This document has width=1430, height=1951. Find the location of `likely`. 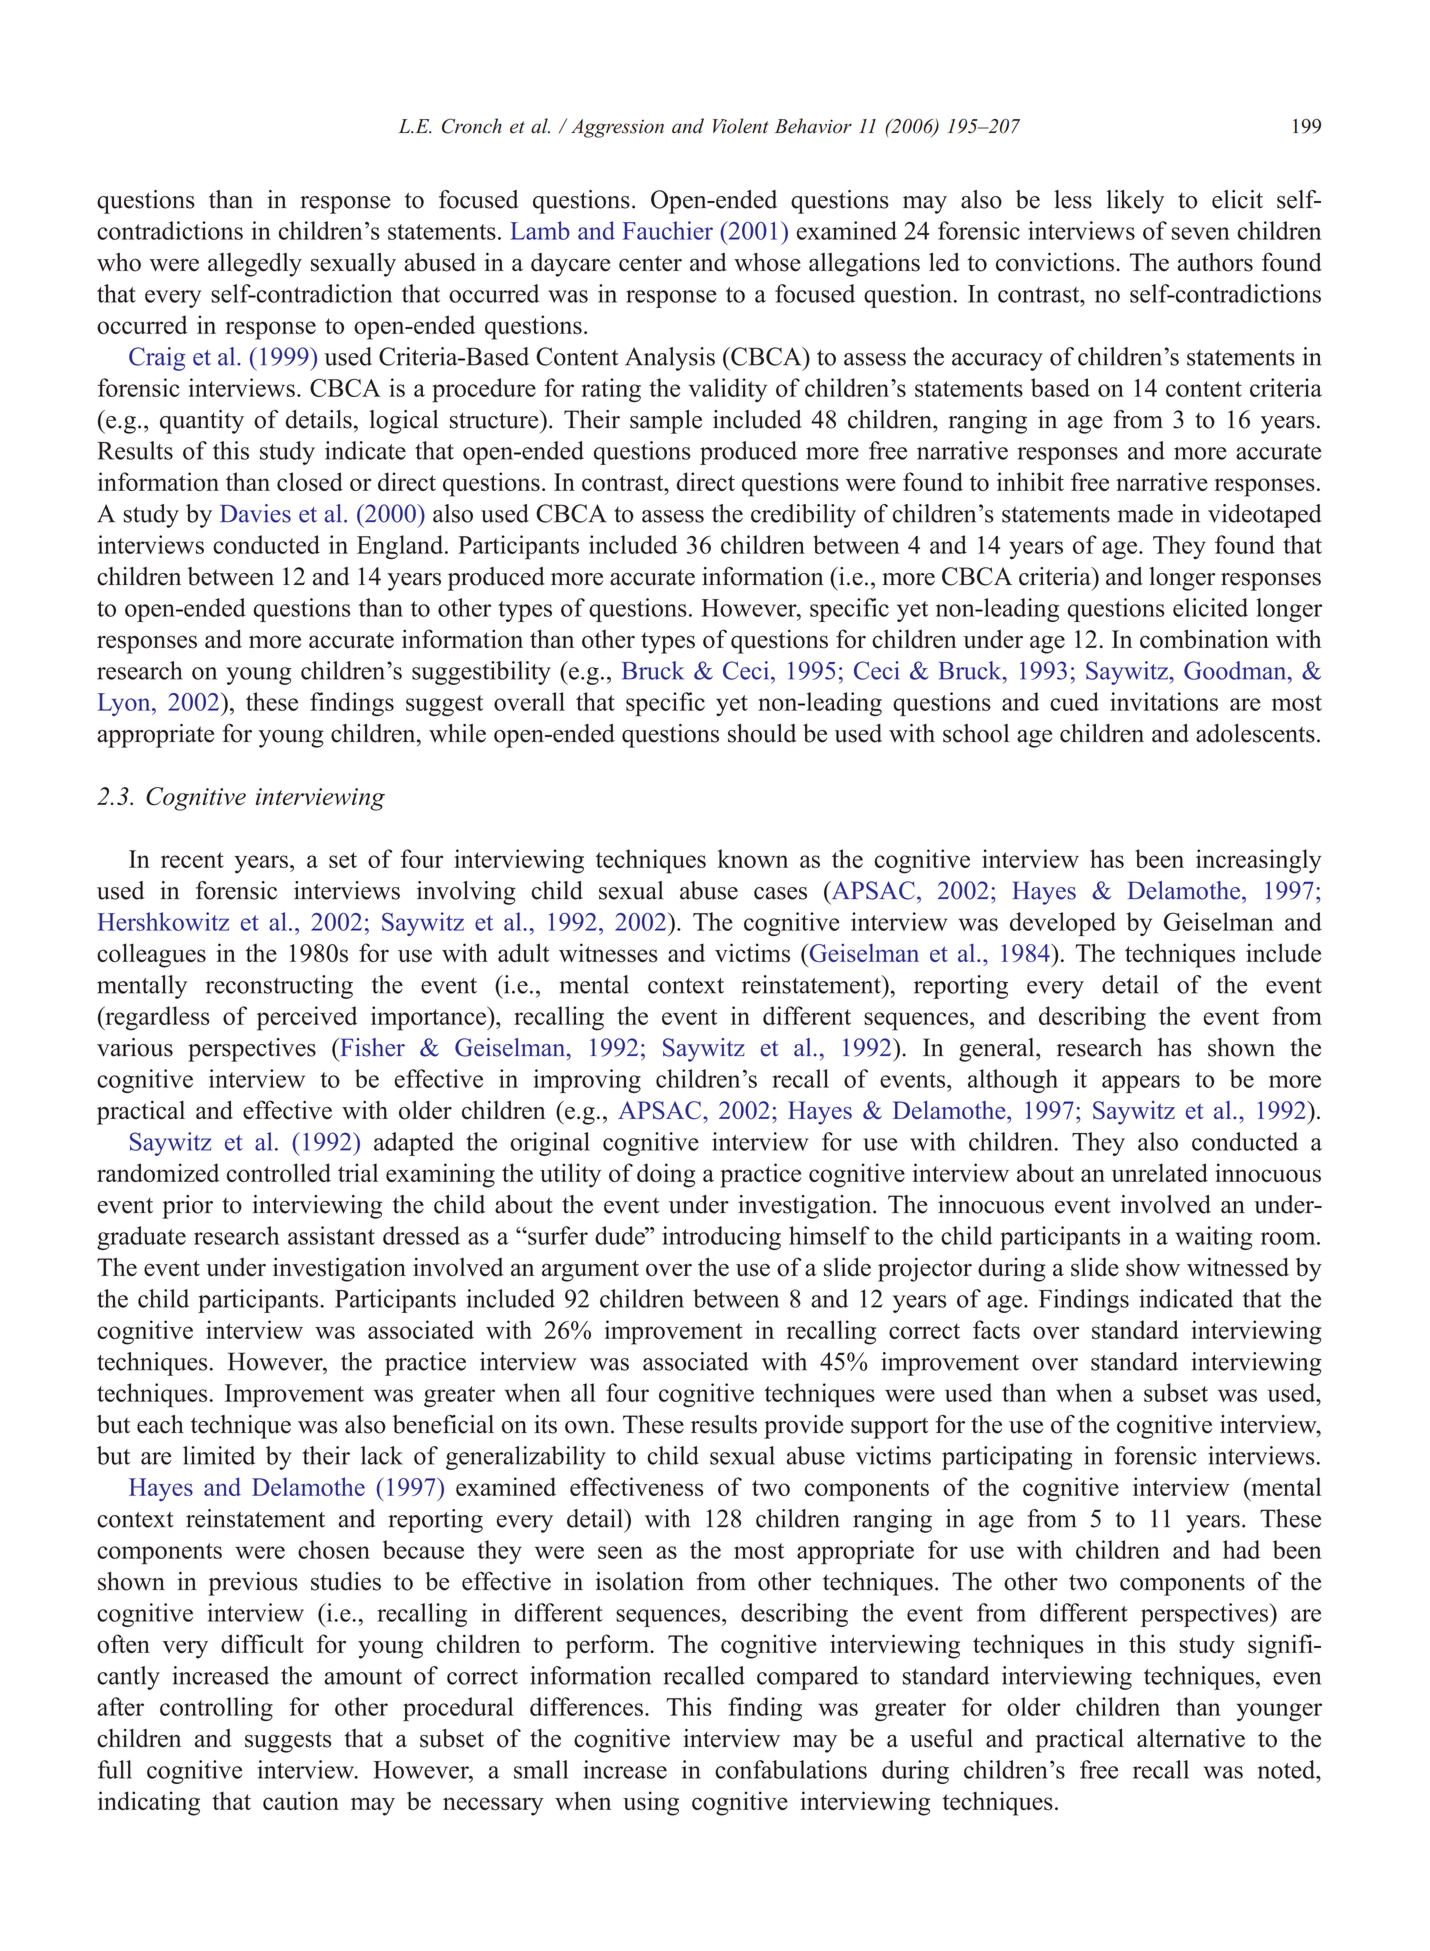

likely is located at coordinates (1135, 202).
